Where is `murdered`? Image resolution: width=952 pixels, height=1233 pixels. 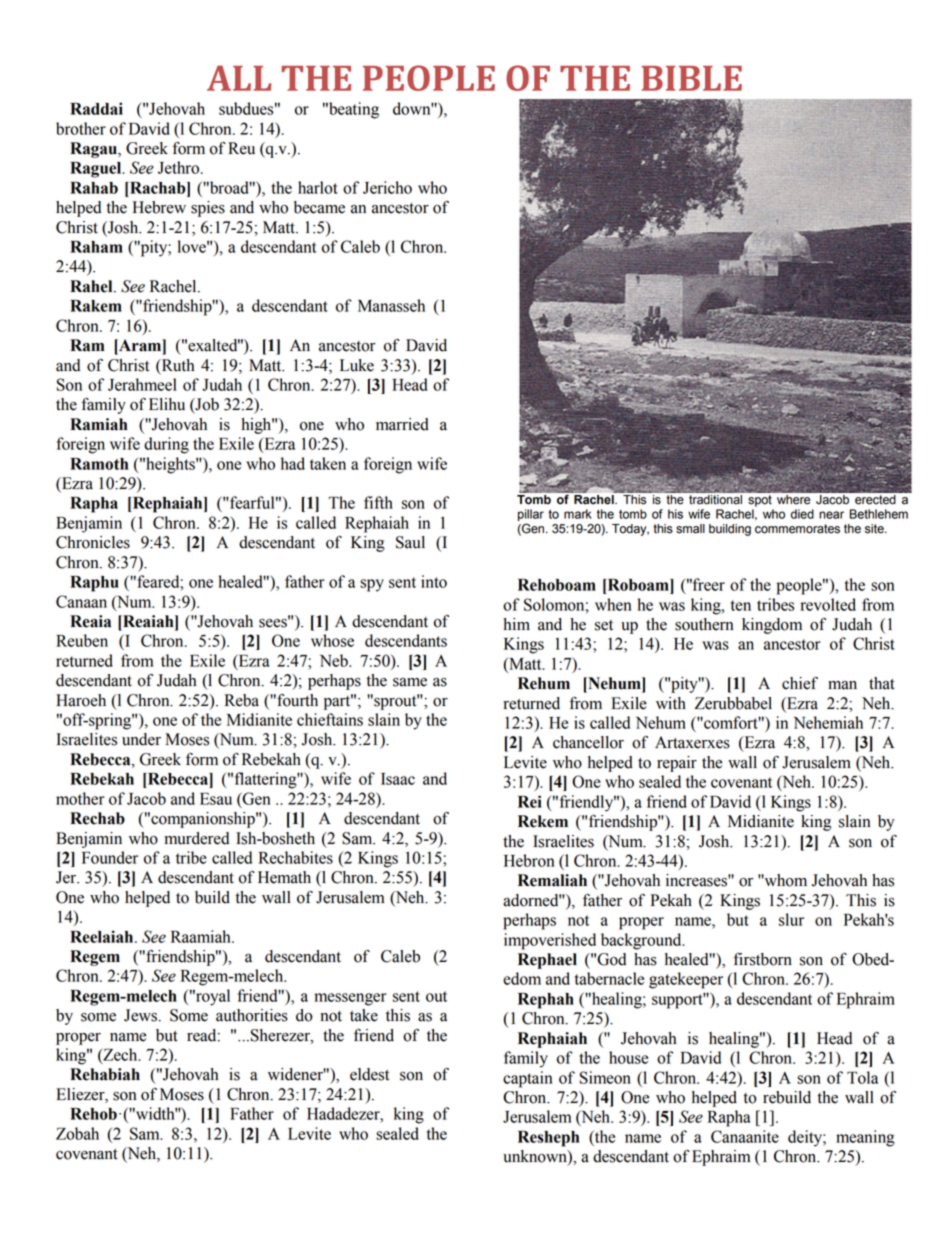
murdered is located at coordinates (196, 838).
